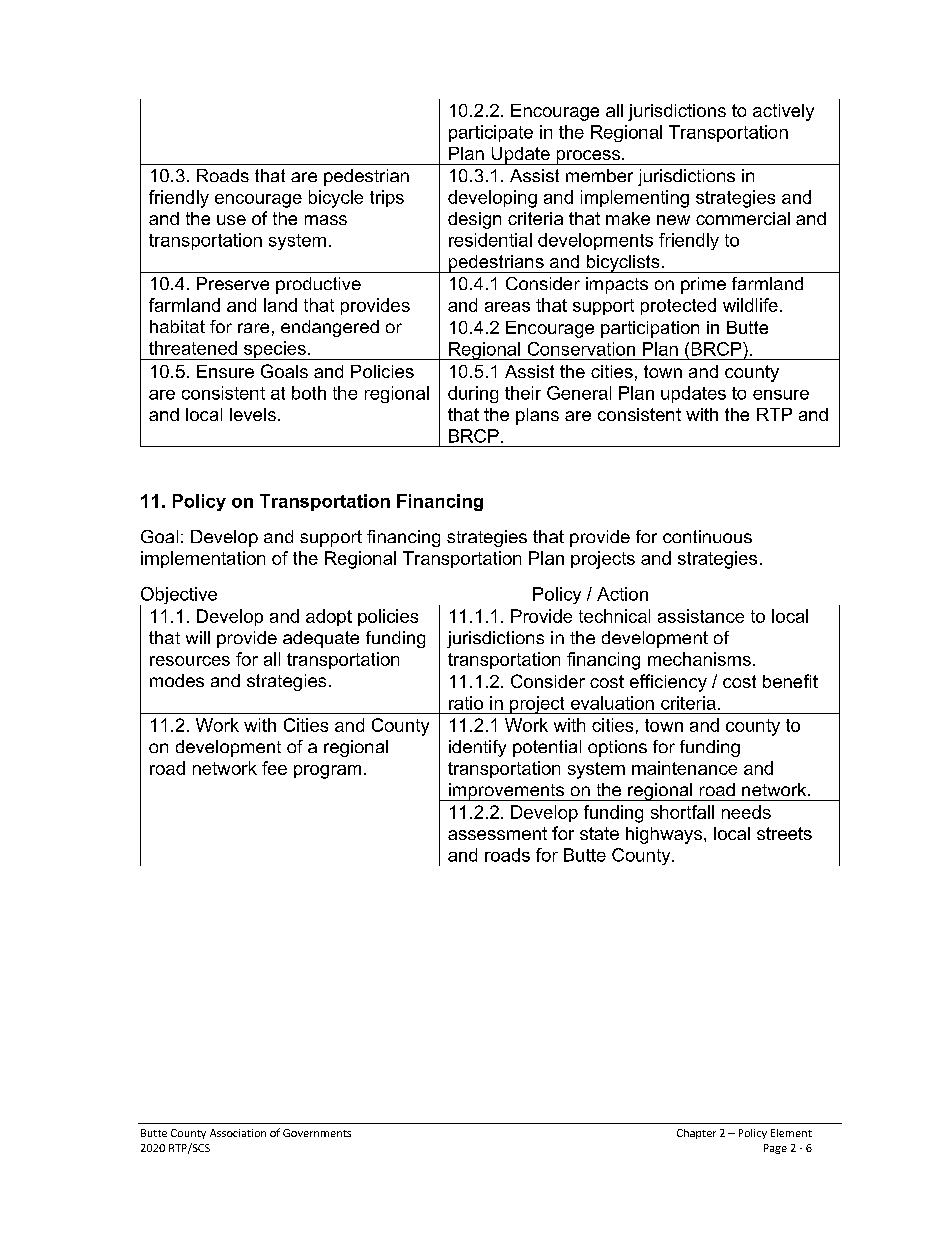 The image size is (952, 1233). I want to click on actively, so click(783, 112).
